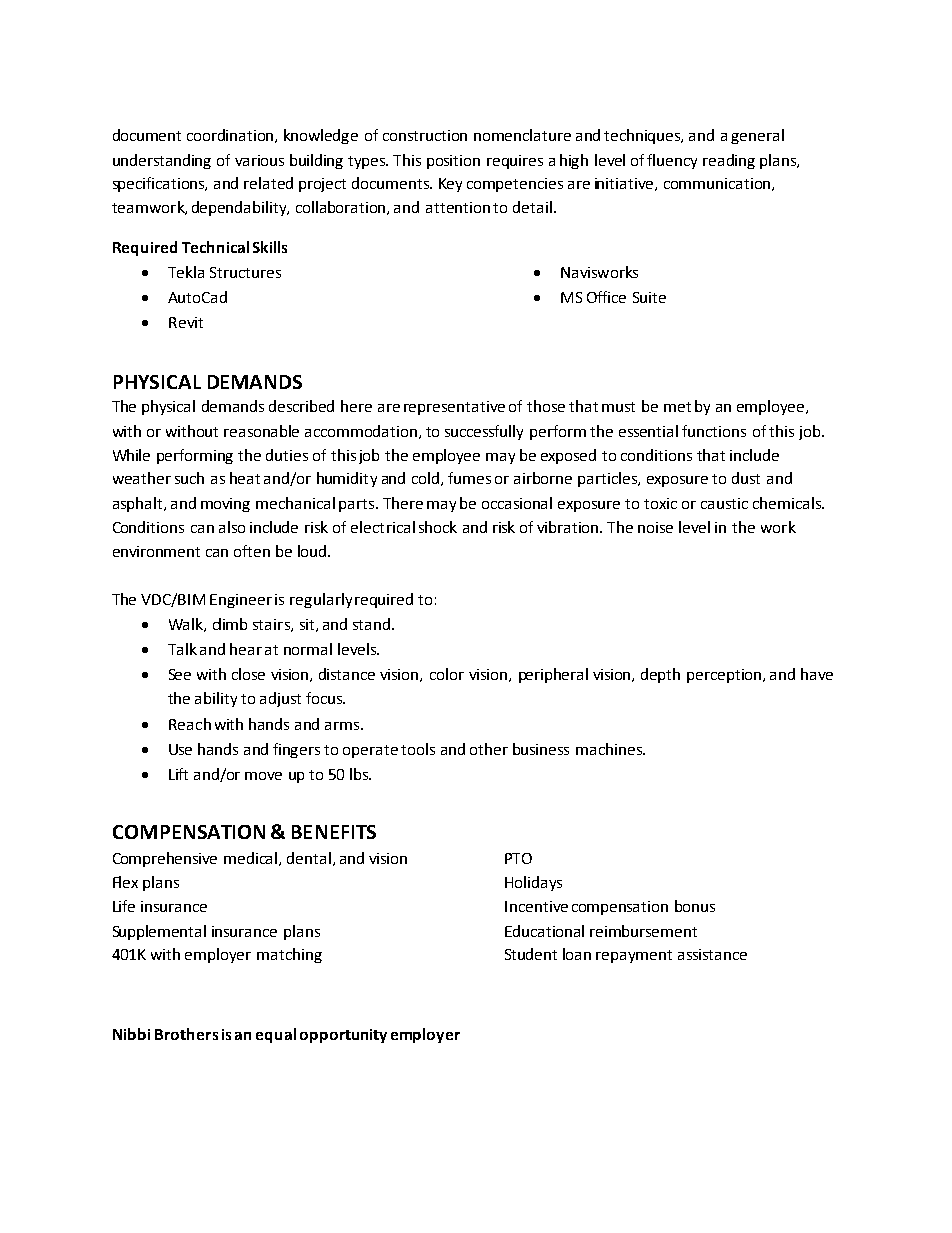  Describe the element at coordinates (241, 601) in the screenshot. I see `Engineer` at that location.
